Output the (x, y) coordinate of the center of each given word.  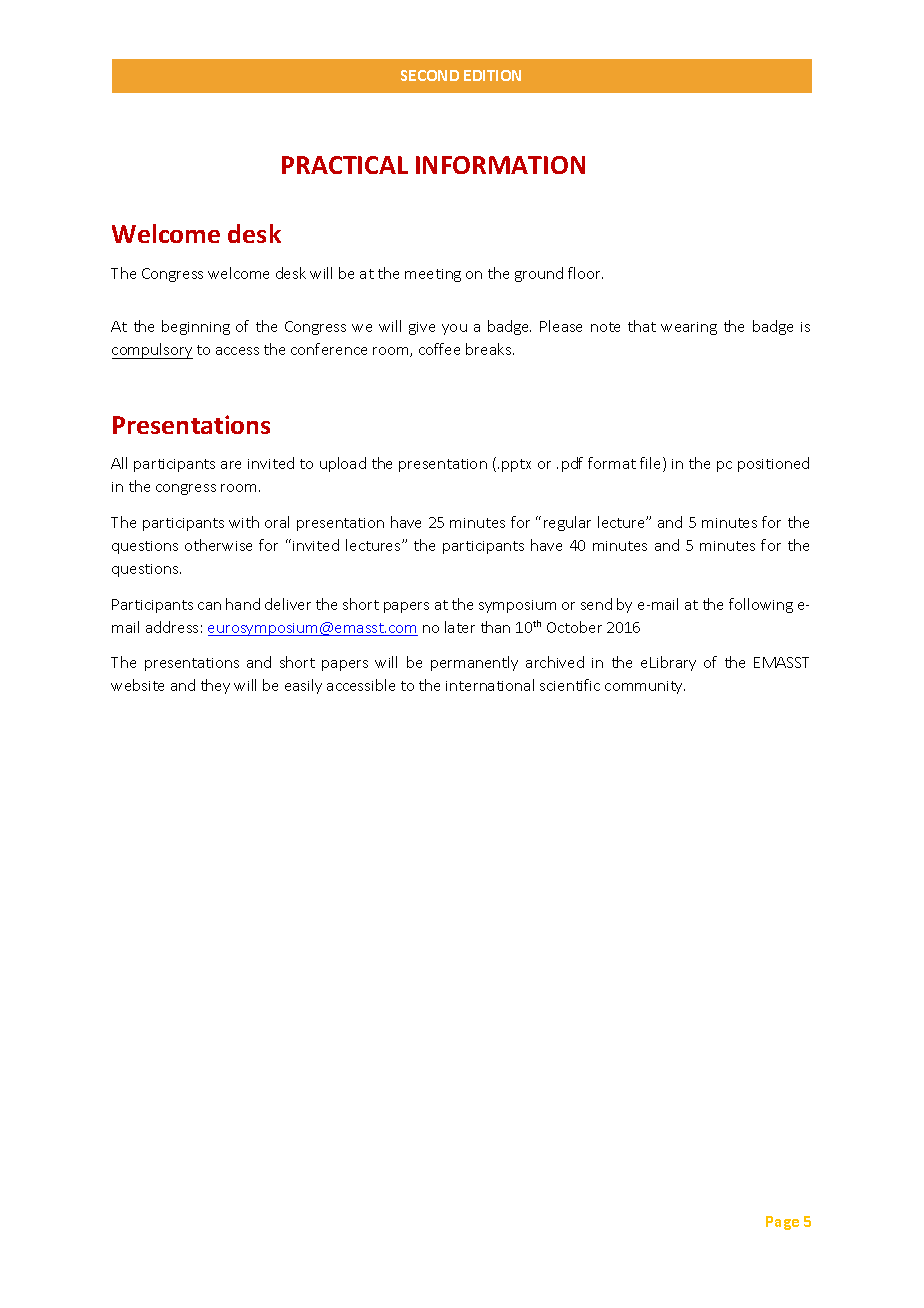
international (490, 685)
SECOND (430, 75)
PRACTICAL (345, 165)
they (215, 686)
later (460, 627)
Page (782, 1223)
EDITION (492, 75)
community (645, 687)
